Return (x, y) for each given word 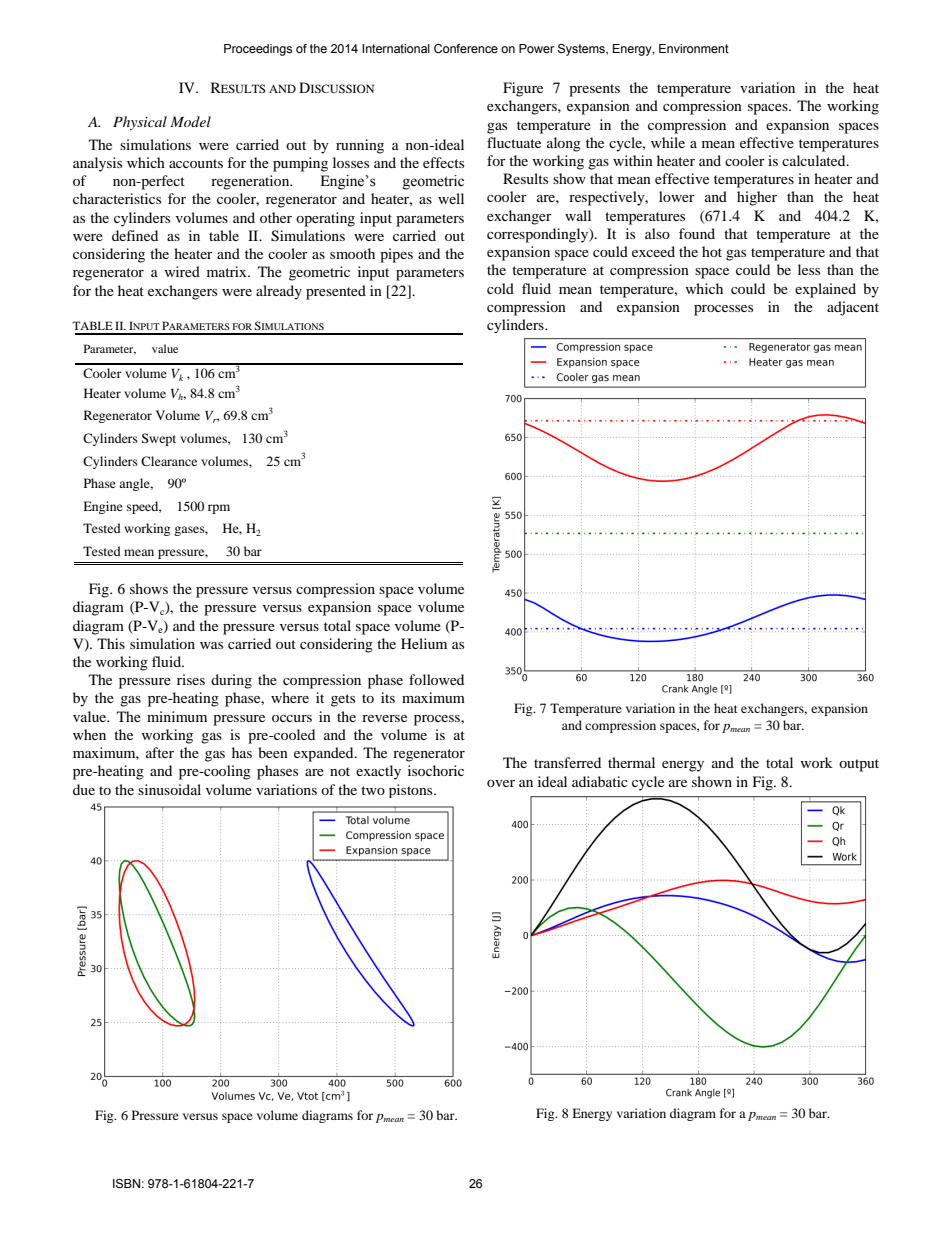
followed (436, 679)
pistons (412, 791)
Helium (424, 643)
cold (500, 288)
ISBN (126, 1183)
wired (182, 271)
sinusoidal (169, 789)
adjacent (853, 308)
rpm (219, 509)
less (809, 269)
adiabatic (600, 781)
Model (190, 121)
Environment (694, 48)
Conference (466, 48)
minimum (177, 716)
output (859, 765)
